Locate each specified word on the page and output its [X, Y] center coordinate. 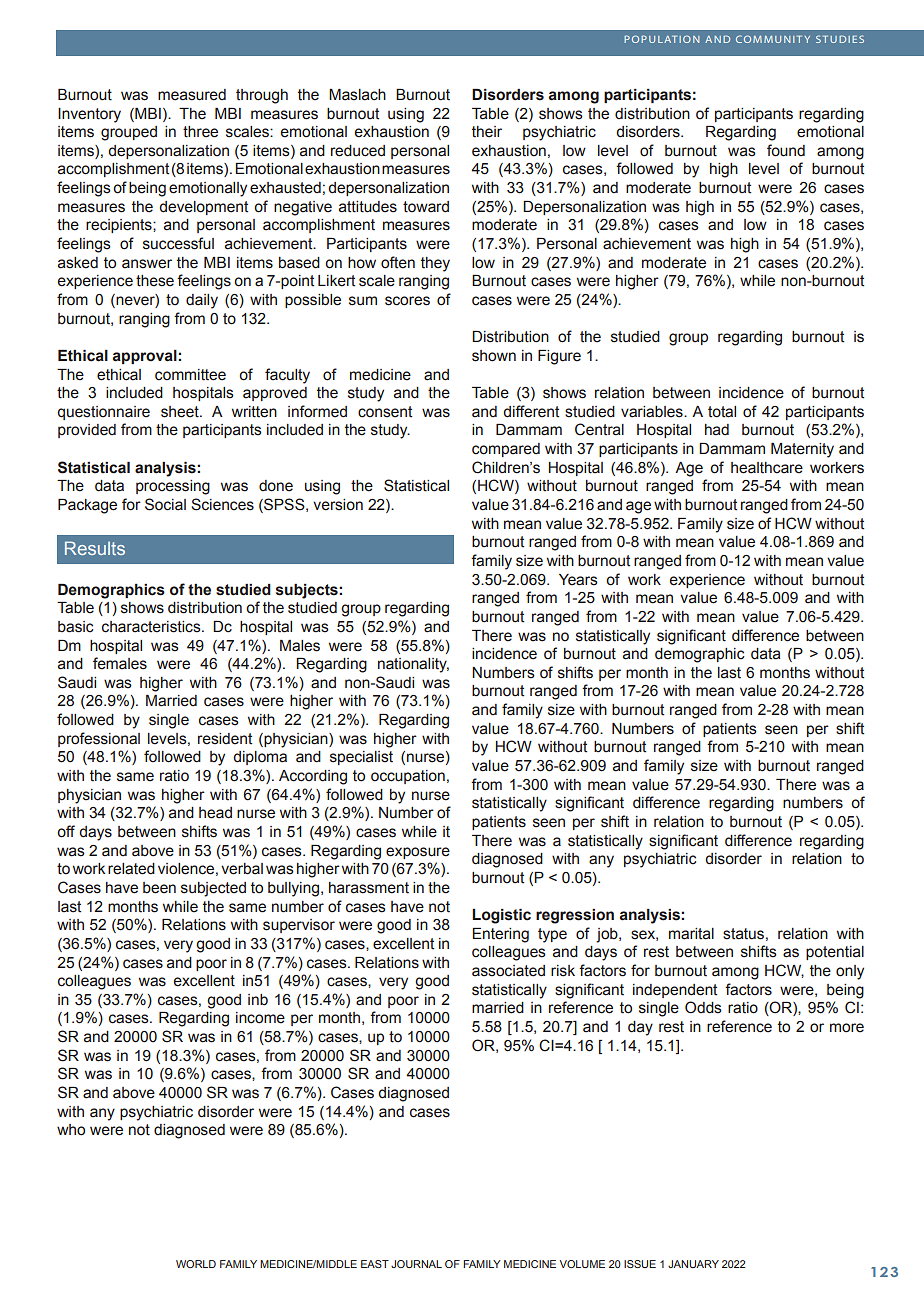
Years [578, 580]
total [722, 412]
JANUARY [693, 1264]
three [200, 132]
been [159, 888]
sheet [181, 412]
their [487, 132]
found [786, 150]
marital [691, 934]
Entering [501, 935]
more [847, 1028]
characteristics [152, 627]
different [531, 411]
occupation [408, 777]
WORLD [196, 1264]
